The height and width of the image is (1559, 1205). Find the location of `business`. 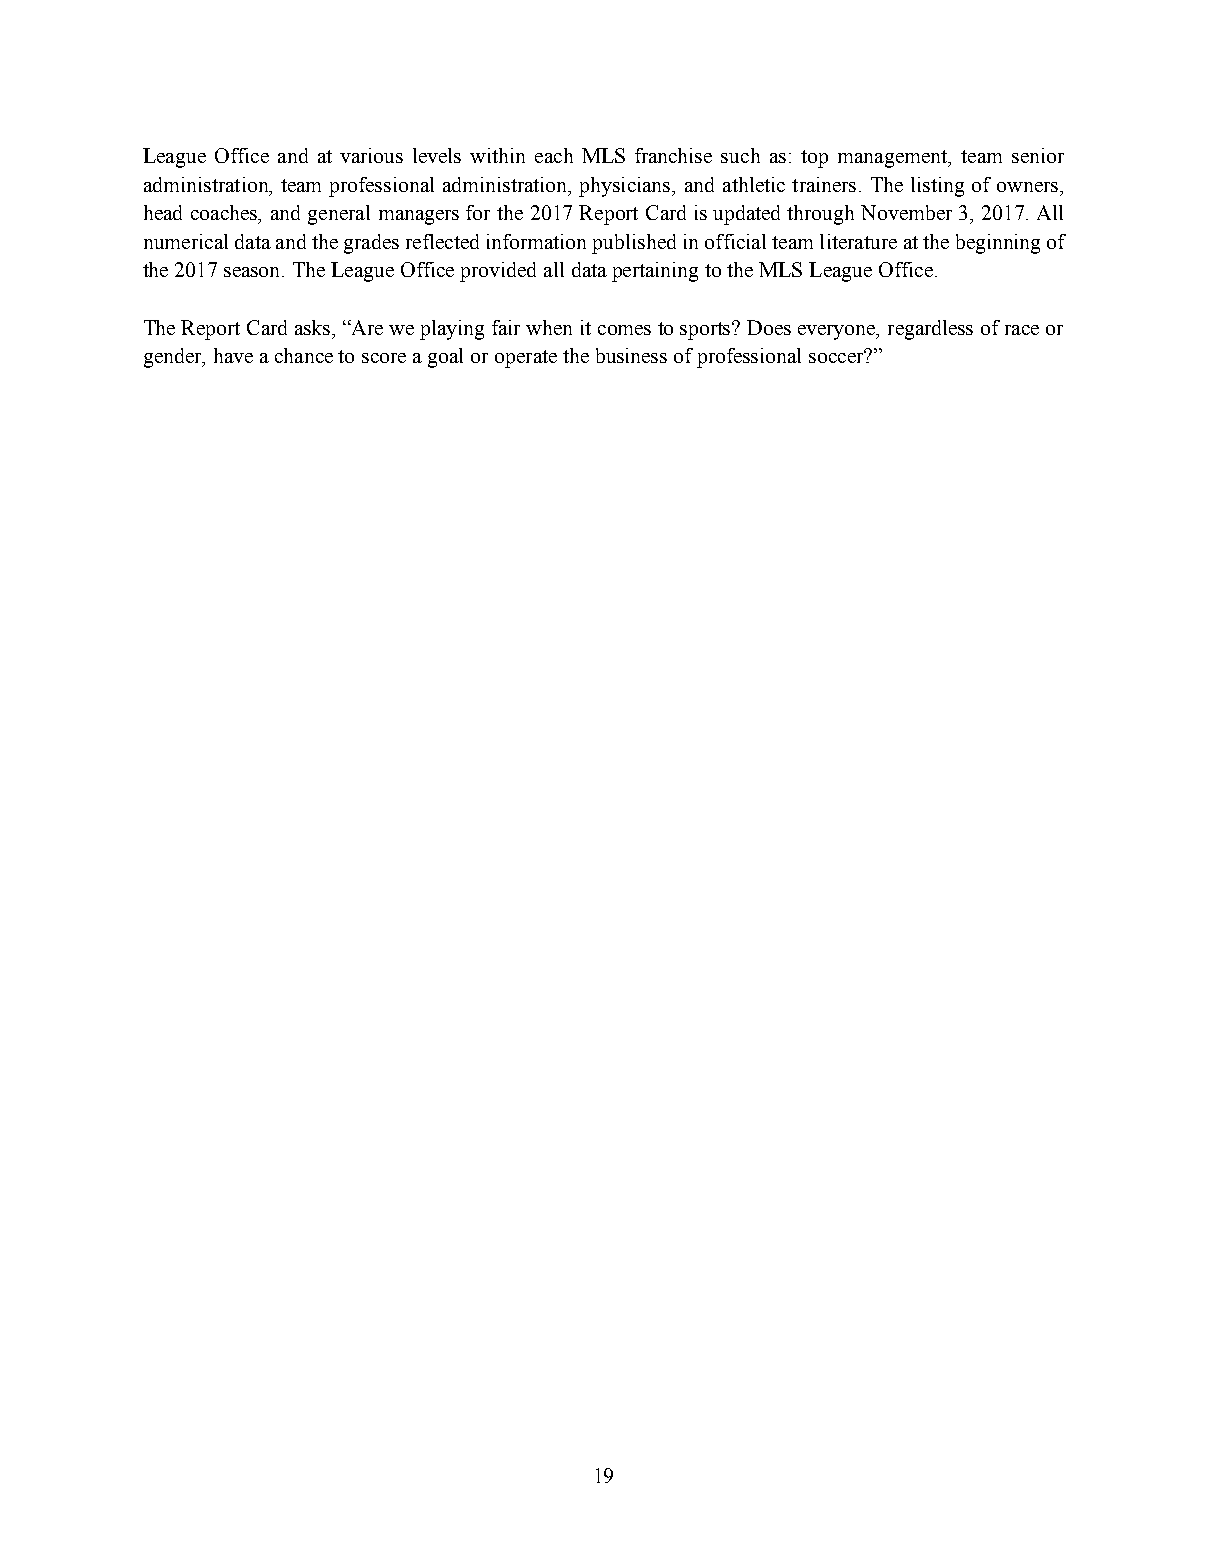

business is located at coordinates (631, 355).
